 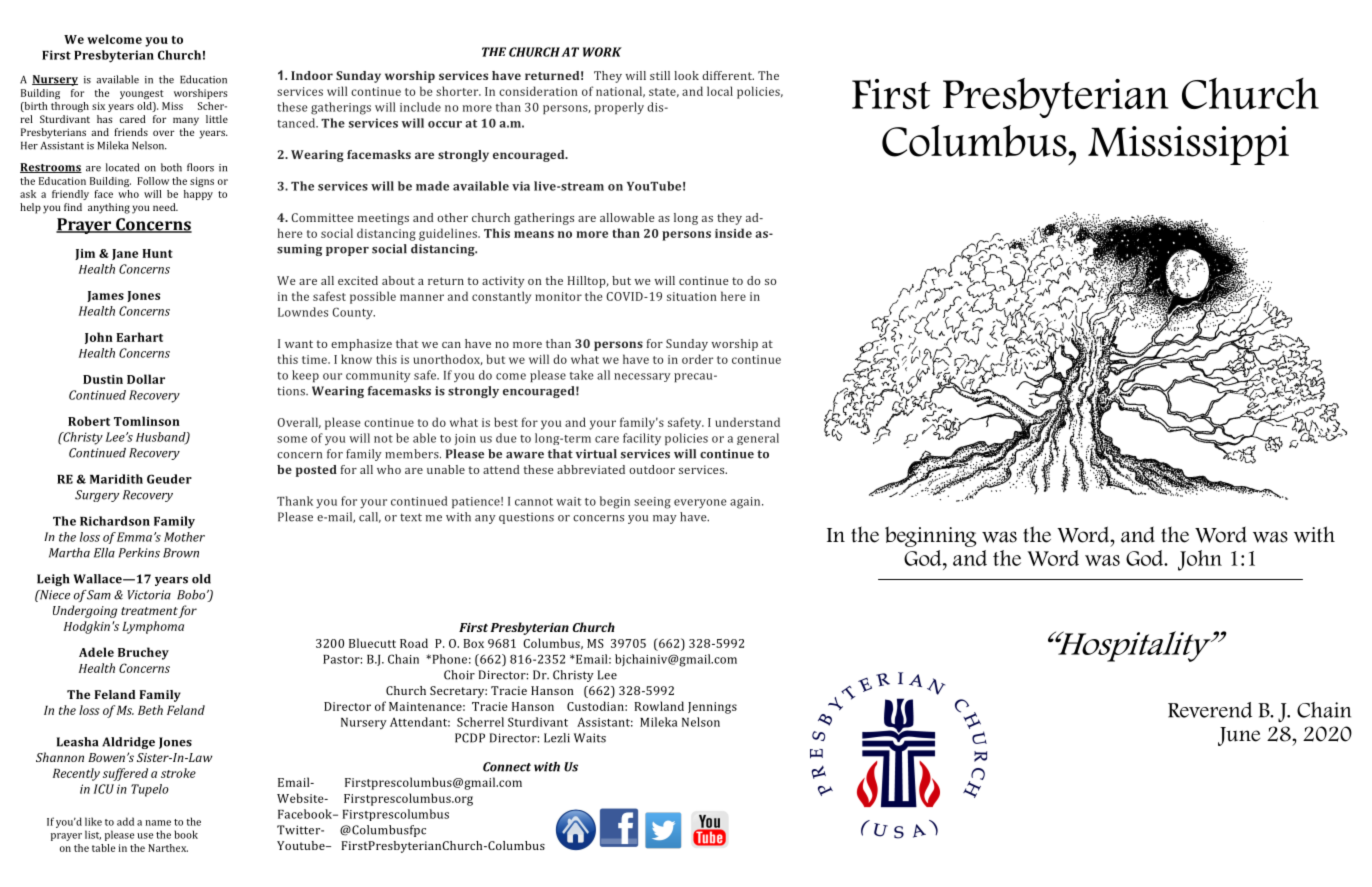 What do you see at coordinates (1210, 710) in the screenshot?
I see `Reverend` at bounding box center [1210, 710].
